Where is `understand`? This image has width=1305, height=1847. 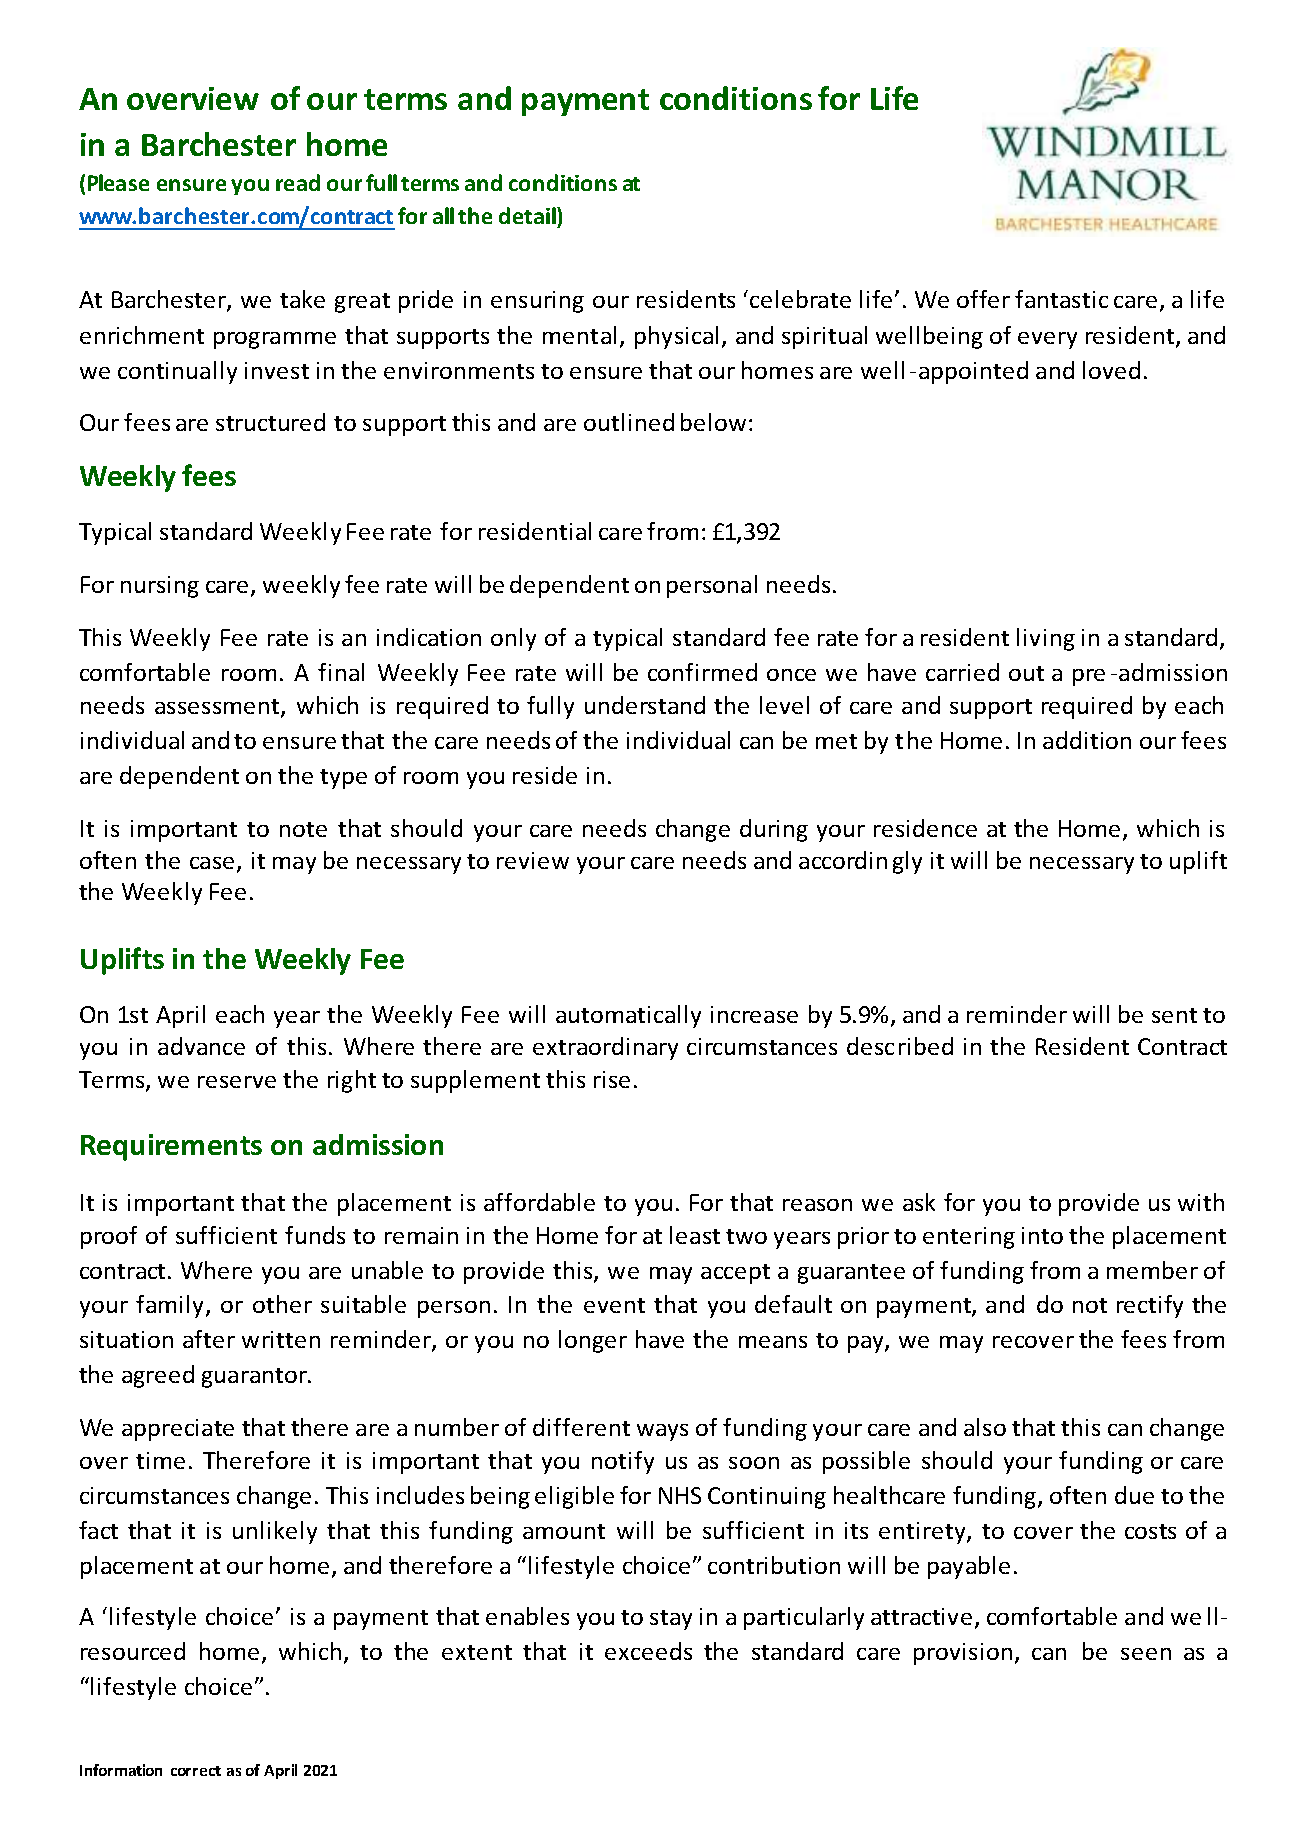
understand is located at coordinates (645, 705).
